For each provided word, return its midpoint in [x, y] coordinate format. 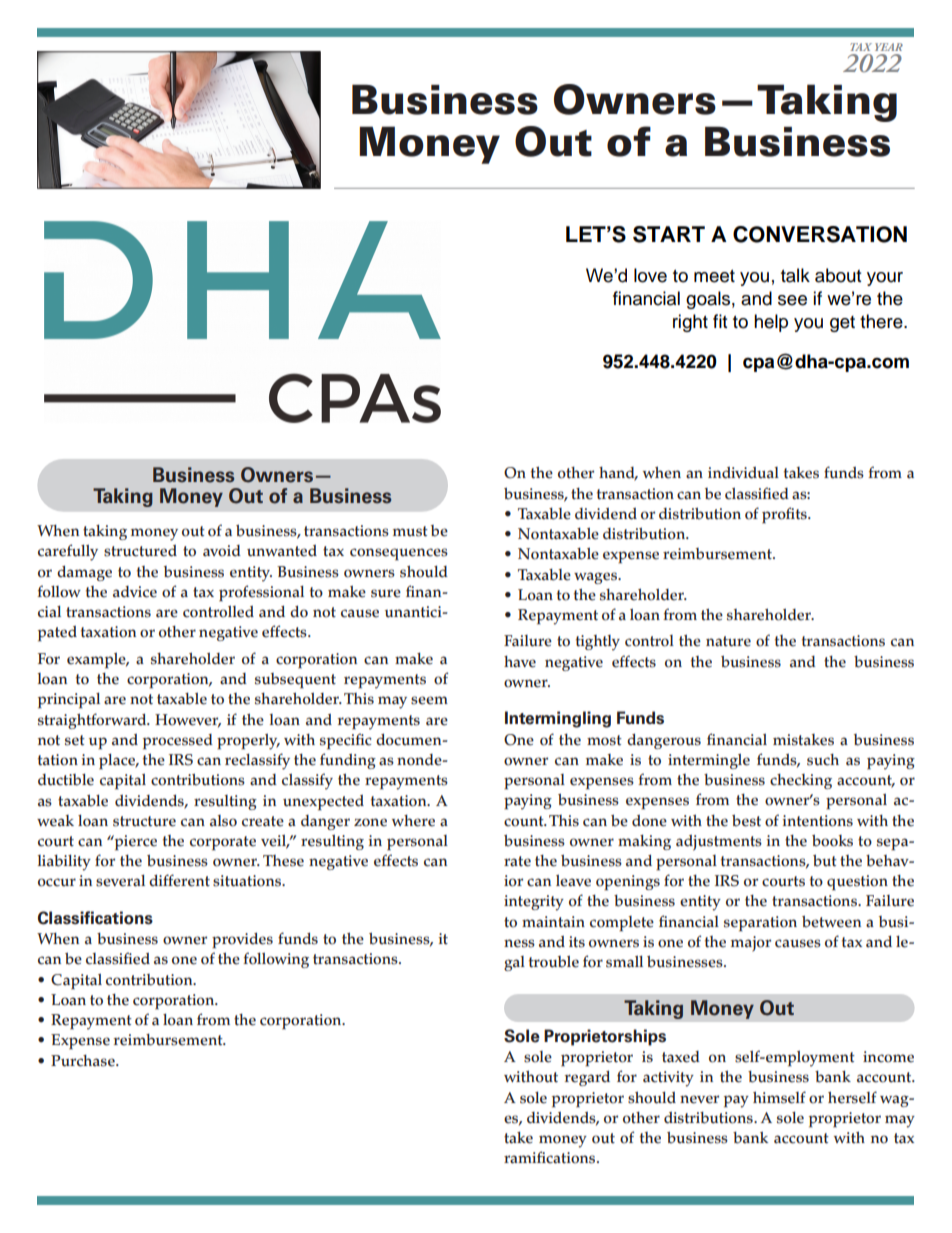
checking [801, 781]
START [669, 234]
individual [743, 473]
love [650, 275]
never [699, 1099]
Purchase [84, 1061]
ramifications [551, 1157]
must [410, 531]
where [413, 821]
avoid [222, 551]
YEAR [889, 47]
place [118, 761]
